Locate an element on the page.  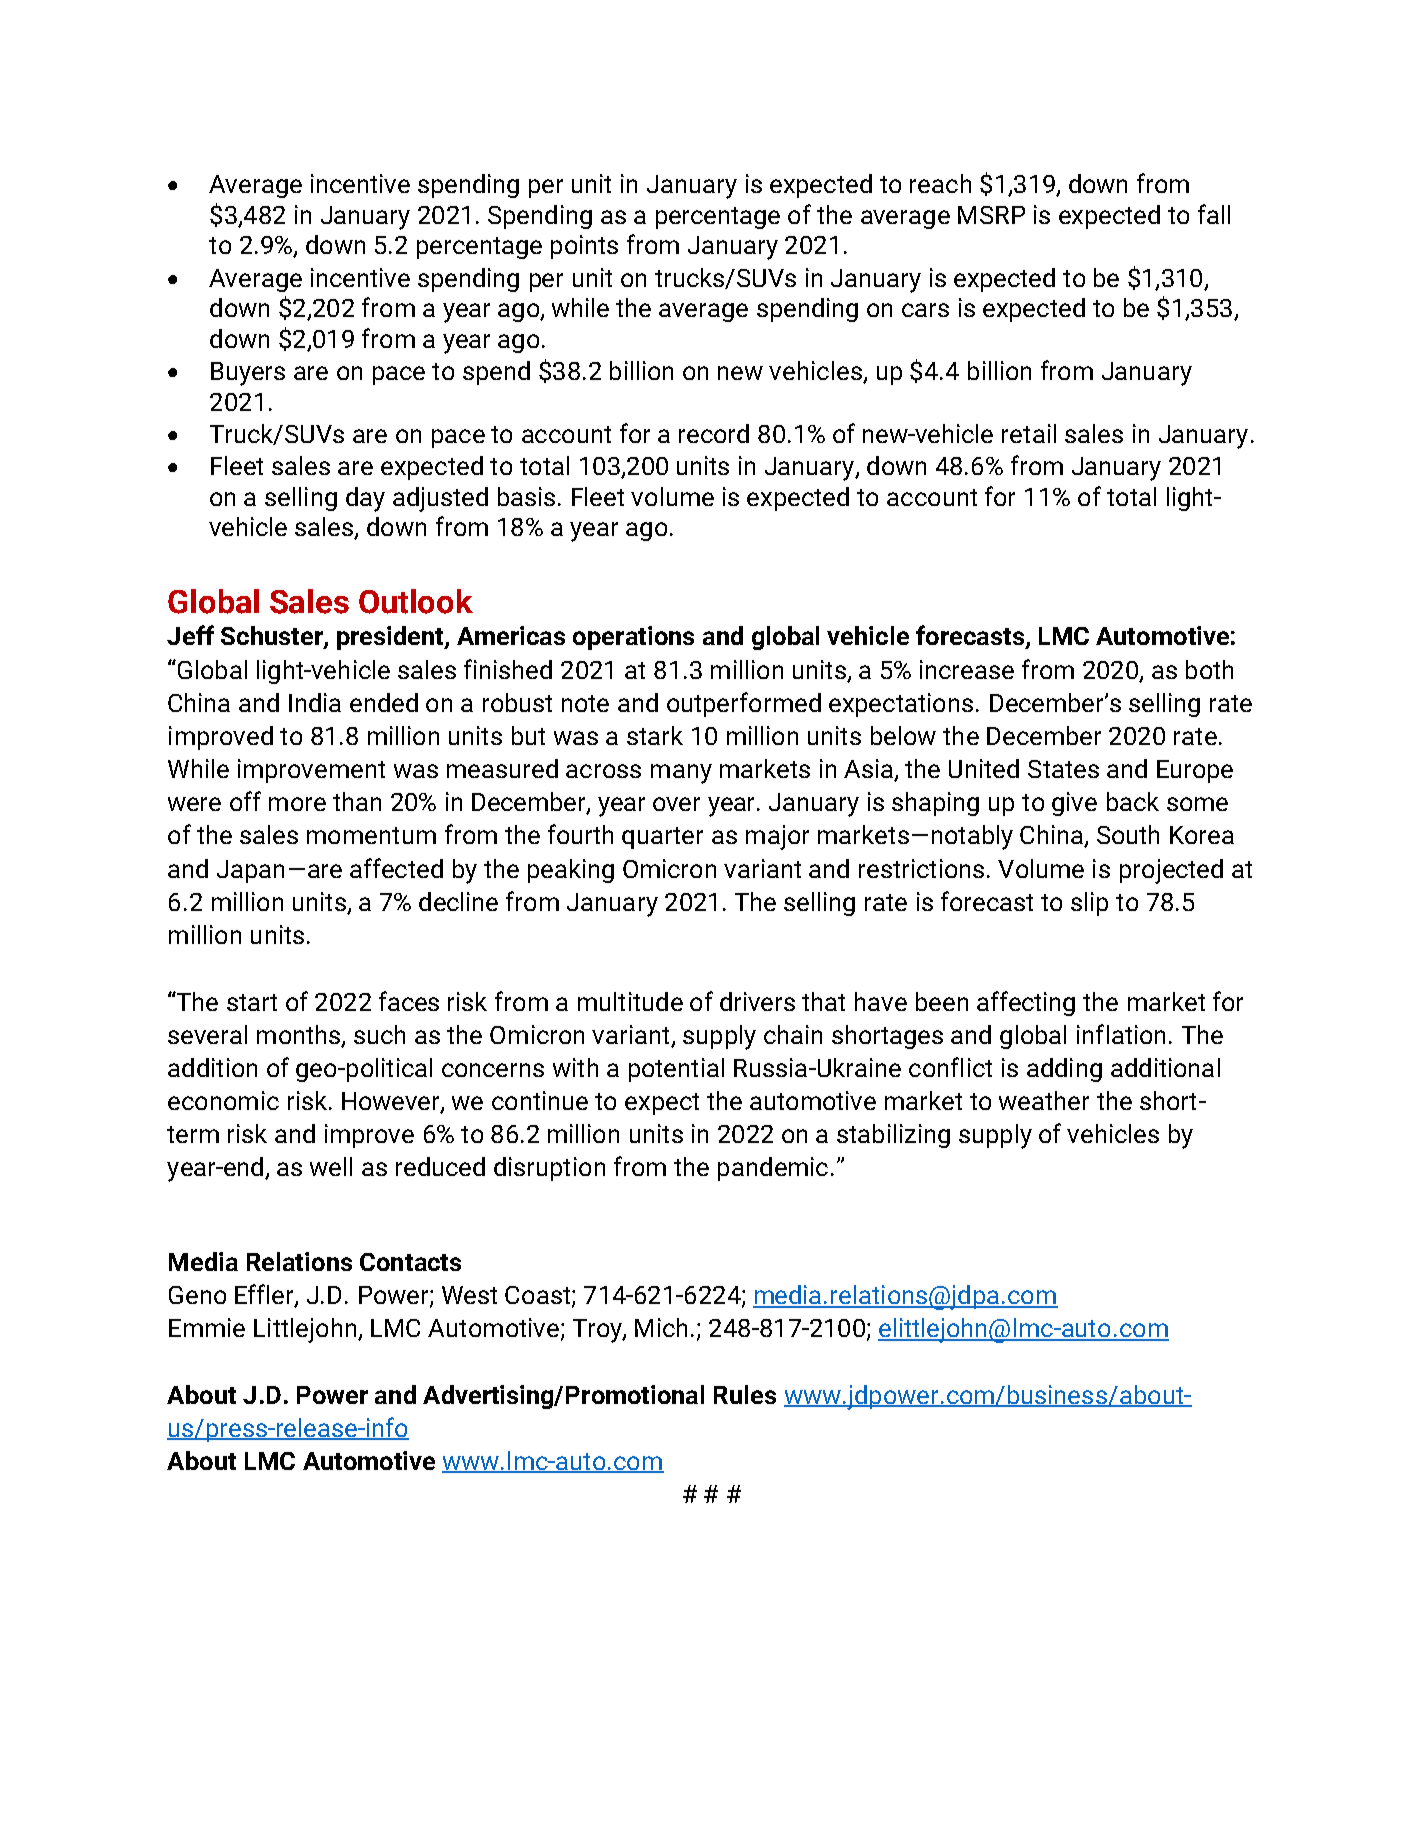
Emmie is located at coordinates (207, 1327).
